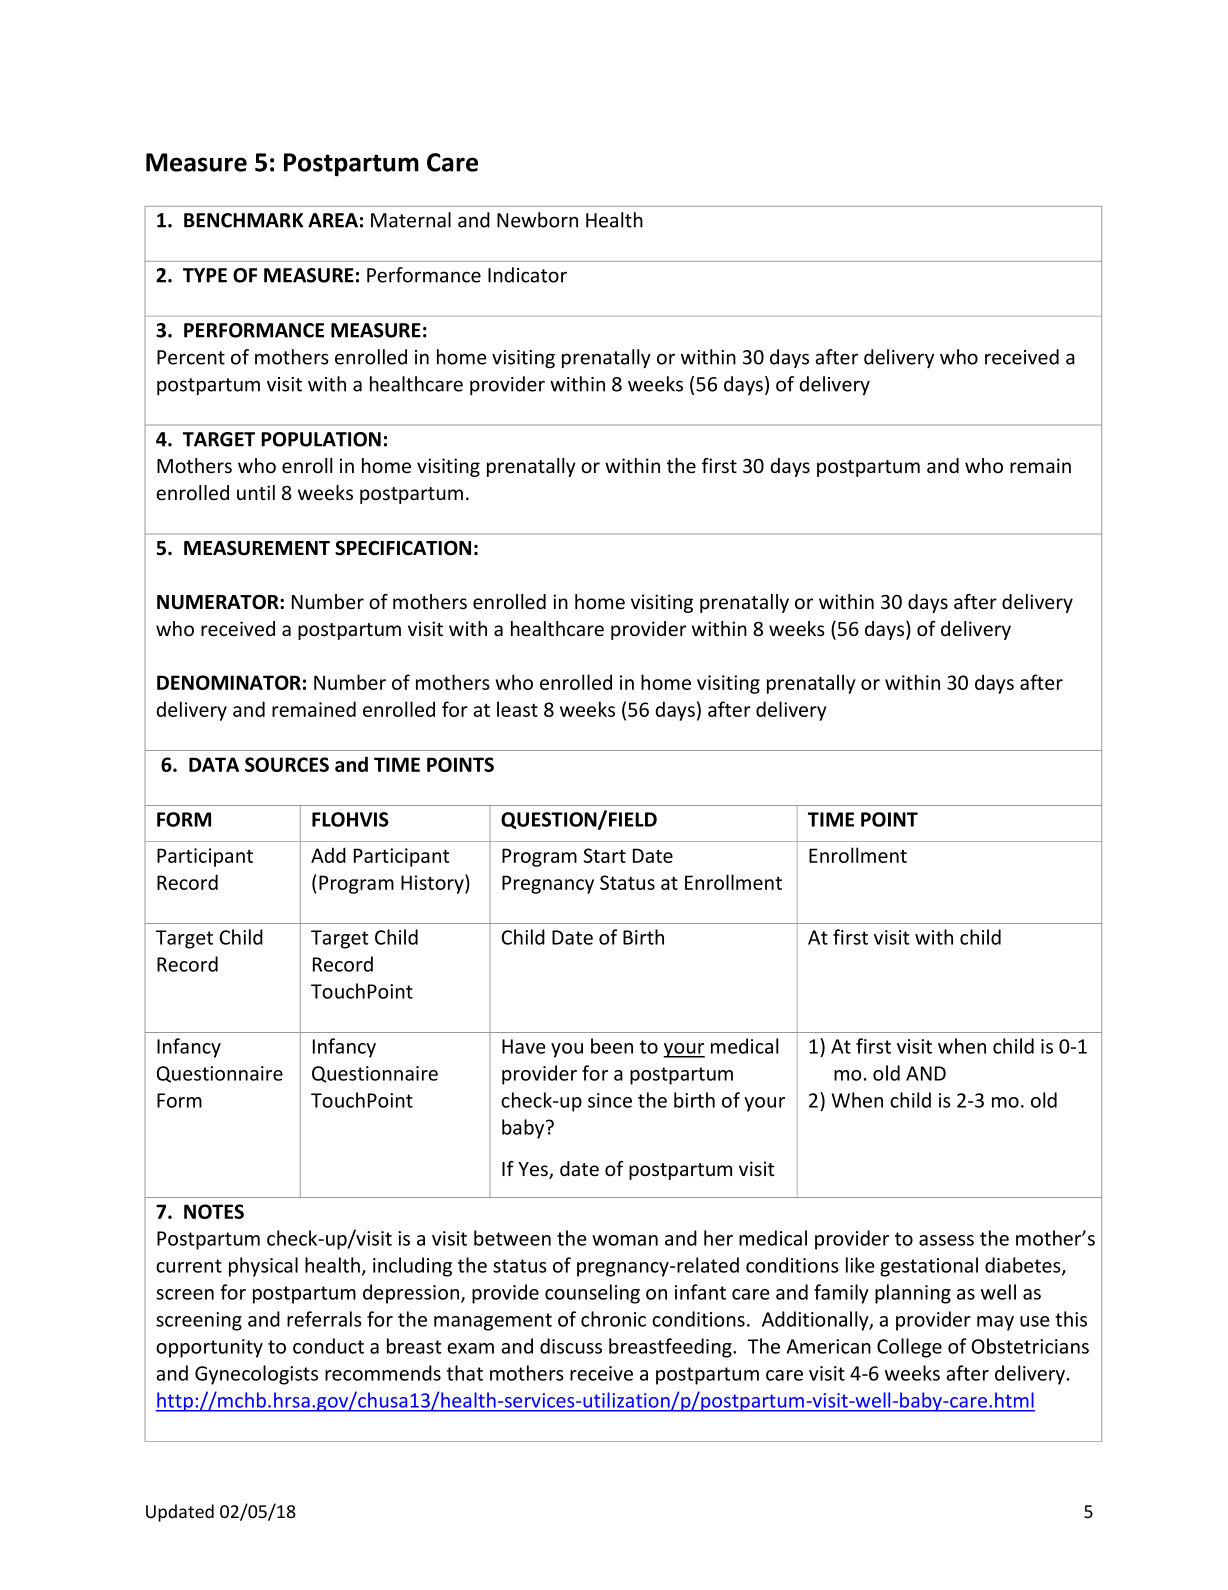  I want to click on Start, so click(605, 855).
